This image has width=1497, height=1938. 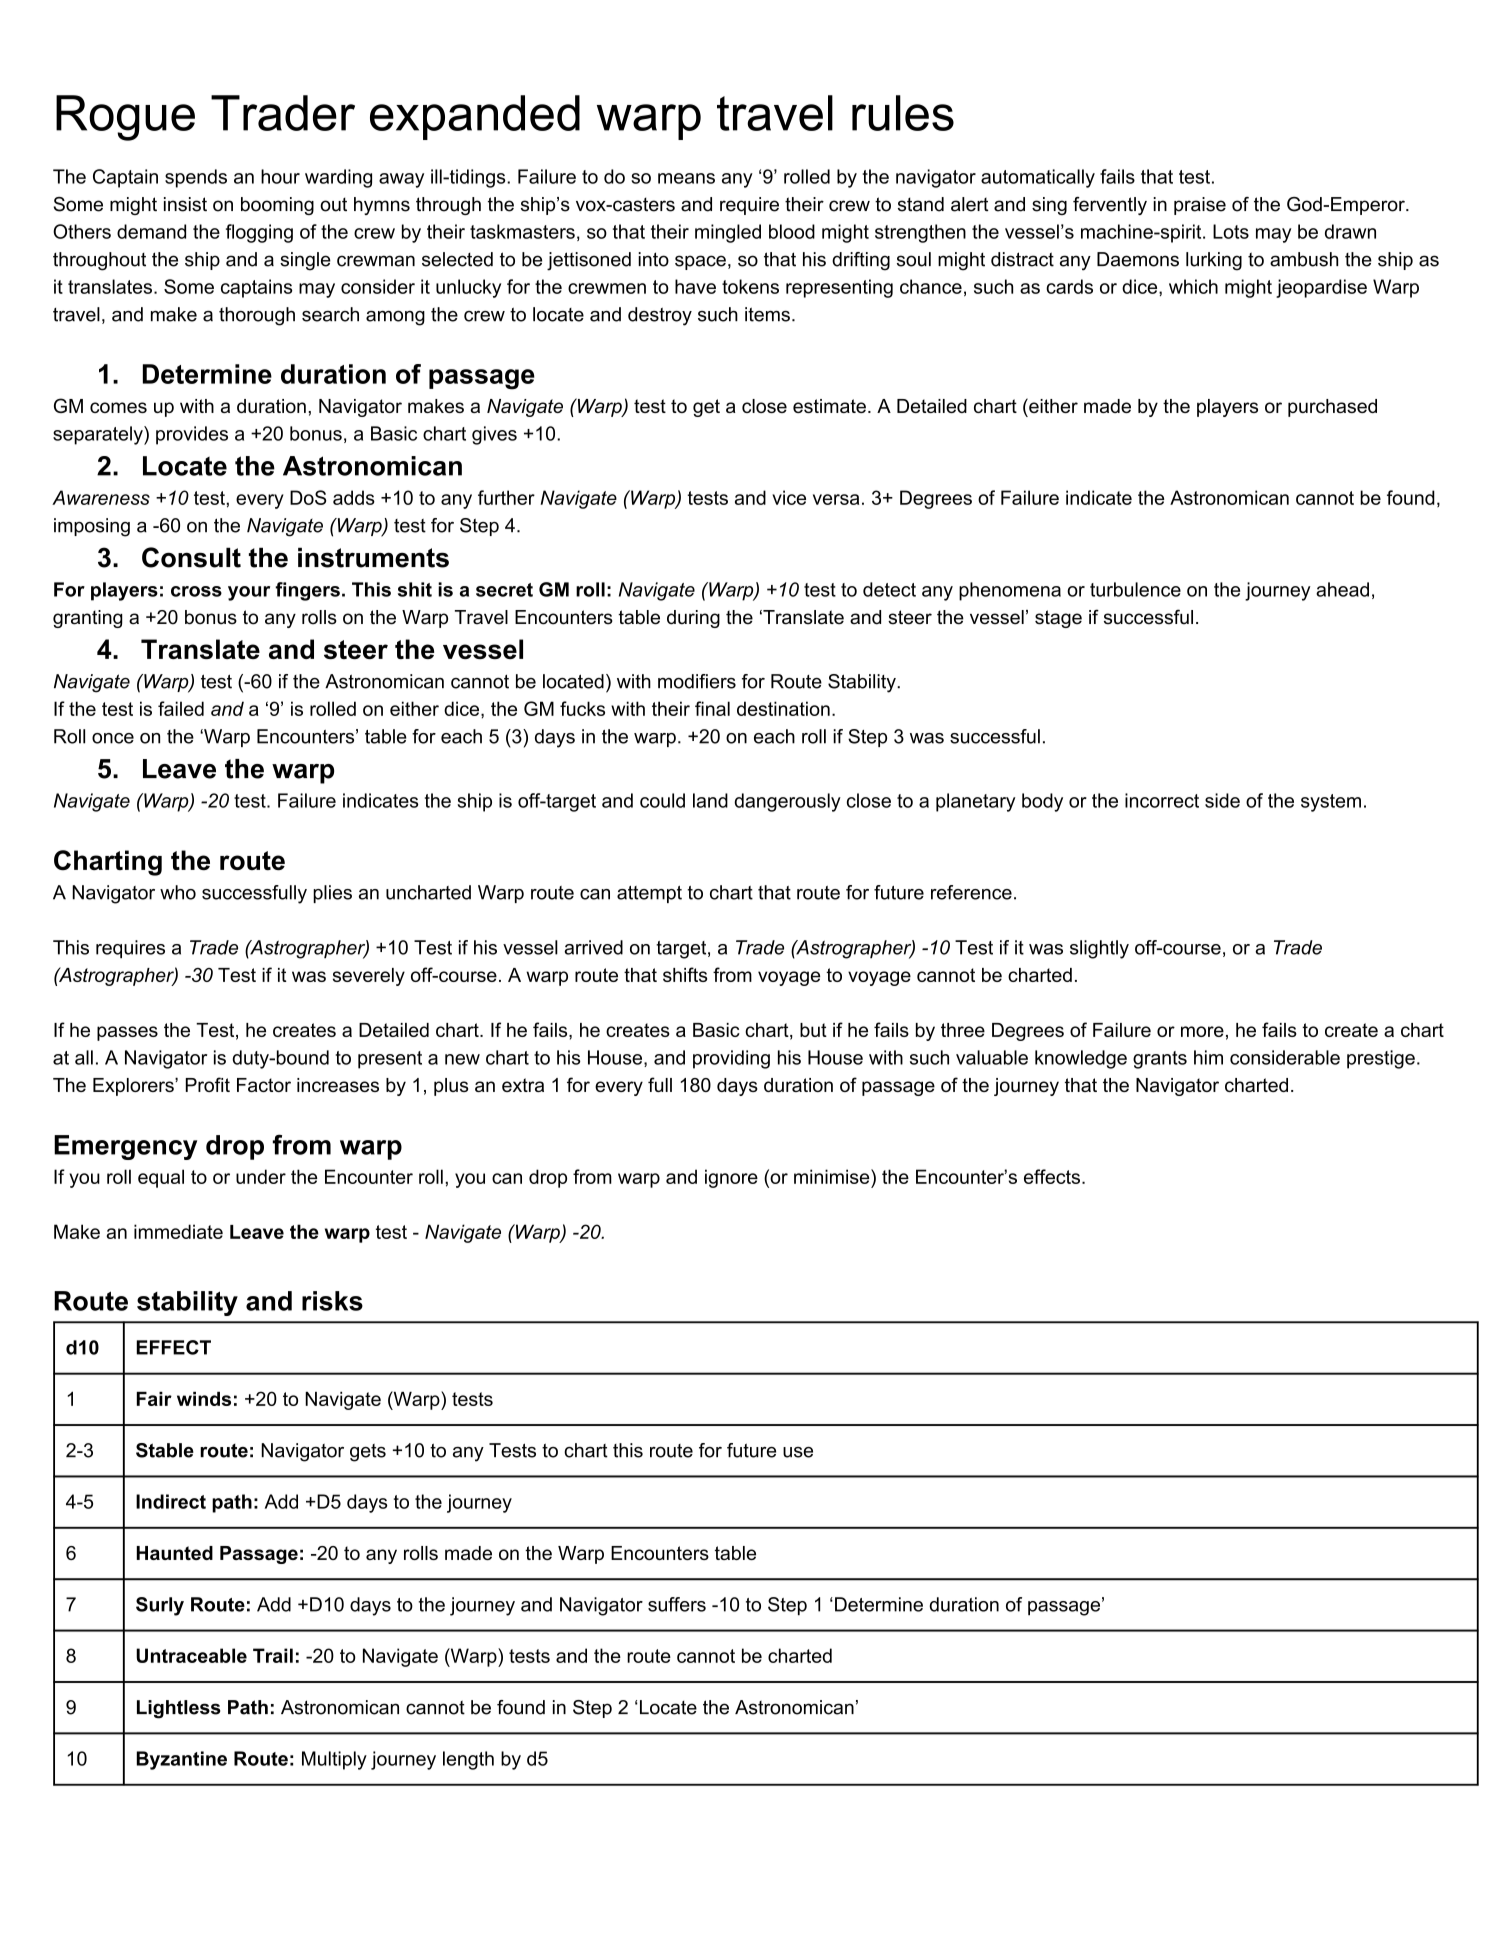 What do you see at coordinates (789, 497) in the image?
I see `vice` at bounding box center [789, 497].
